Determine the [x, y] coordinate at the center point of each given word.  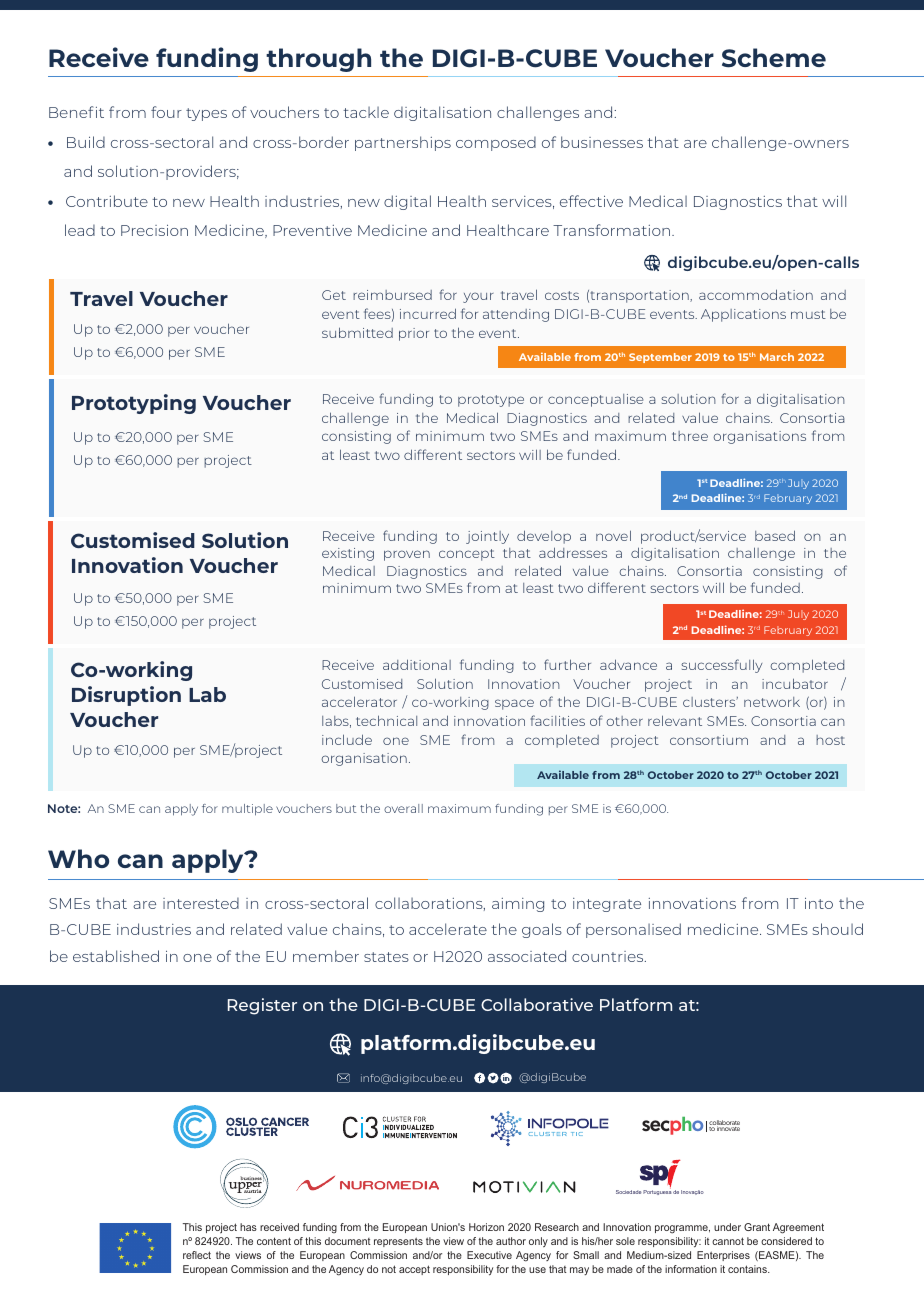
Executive [489, 1255]
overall [403, 808]
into [819, 903]
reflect [197, 1255]
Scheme [774, 58]
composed [496, 144]
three [690, 436]
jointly [487, 537]
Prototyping [134, 404]
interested [201, 903]
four [166, 112]
